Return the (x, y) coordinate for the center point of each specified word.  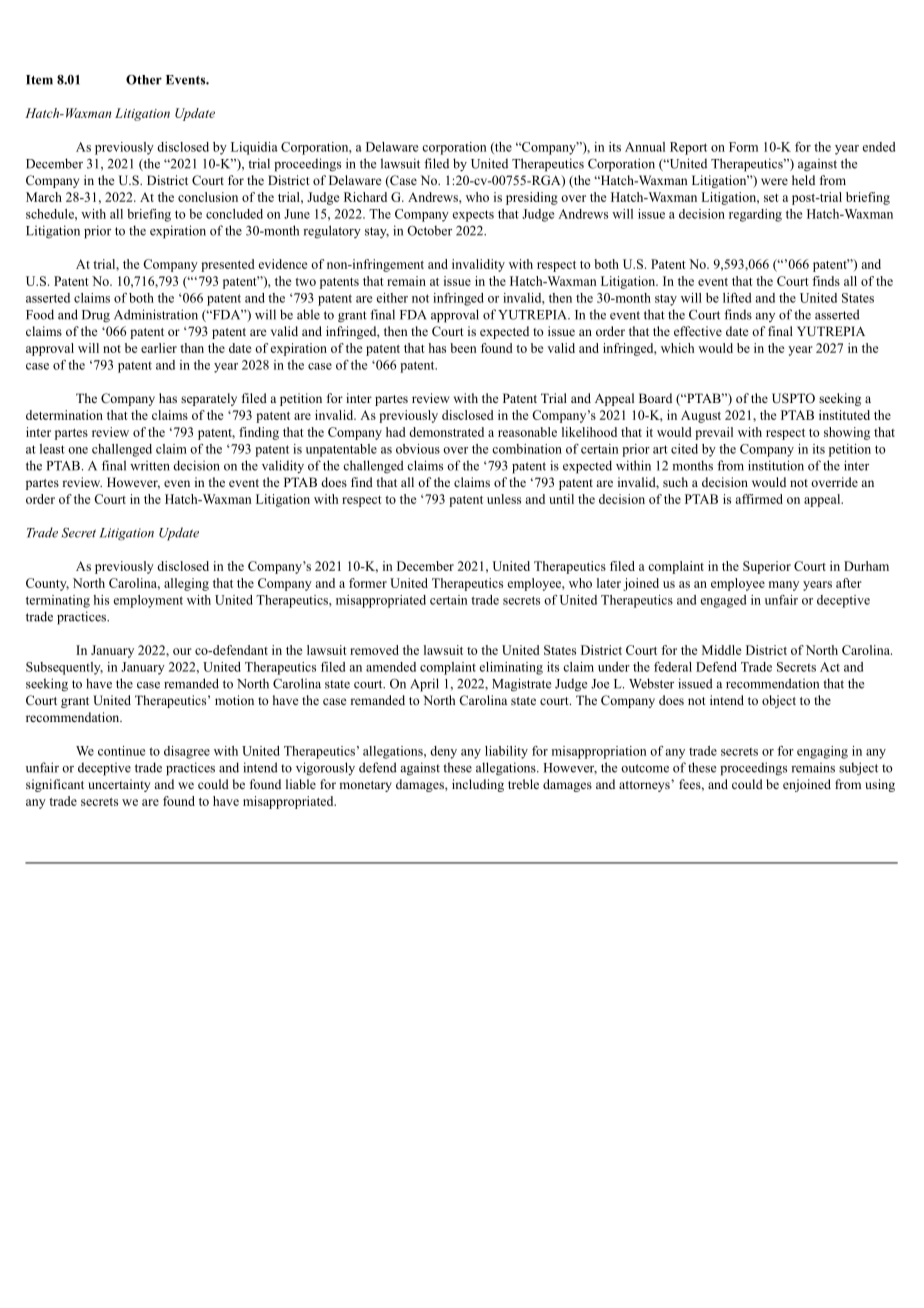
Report (688, 148)
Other (144, 80)
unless (504, 499)
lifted (737, 298)
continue (121, 751)
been (463, 348)
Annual (645, 147)
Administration (156, 314)
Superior (767, 567)
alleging (186, 584)
